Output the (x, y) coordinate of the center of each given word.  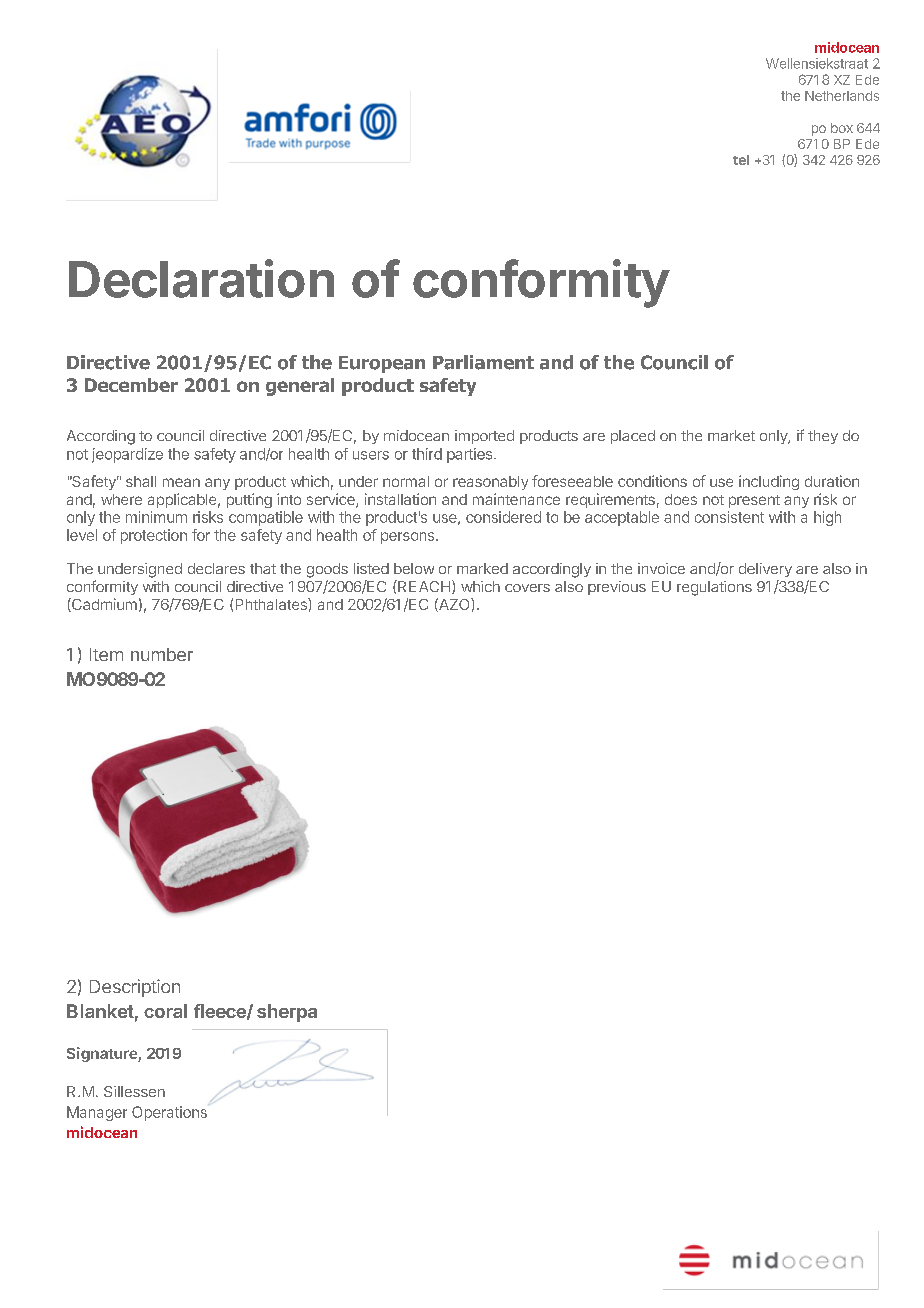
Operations (169, 1113)
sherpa (287, 1013)
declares (216, 568)
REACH (424, 587)
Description (135, 988)
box (842, 128)
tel (741, 160)
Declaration (201, 278)
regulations (714, 588)
